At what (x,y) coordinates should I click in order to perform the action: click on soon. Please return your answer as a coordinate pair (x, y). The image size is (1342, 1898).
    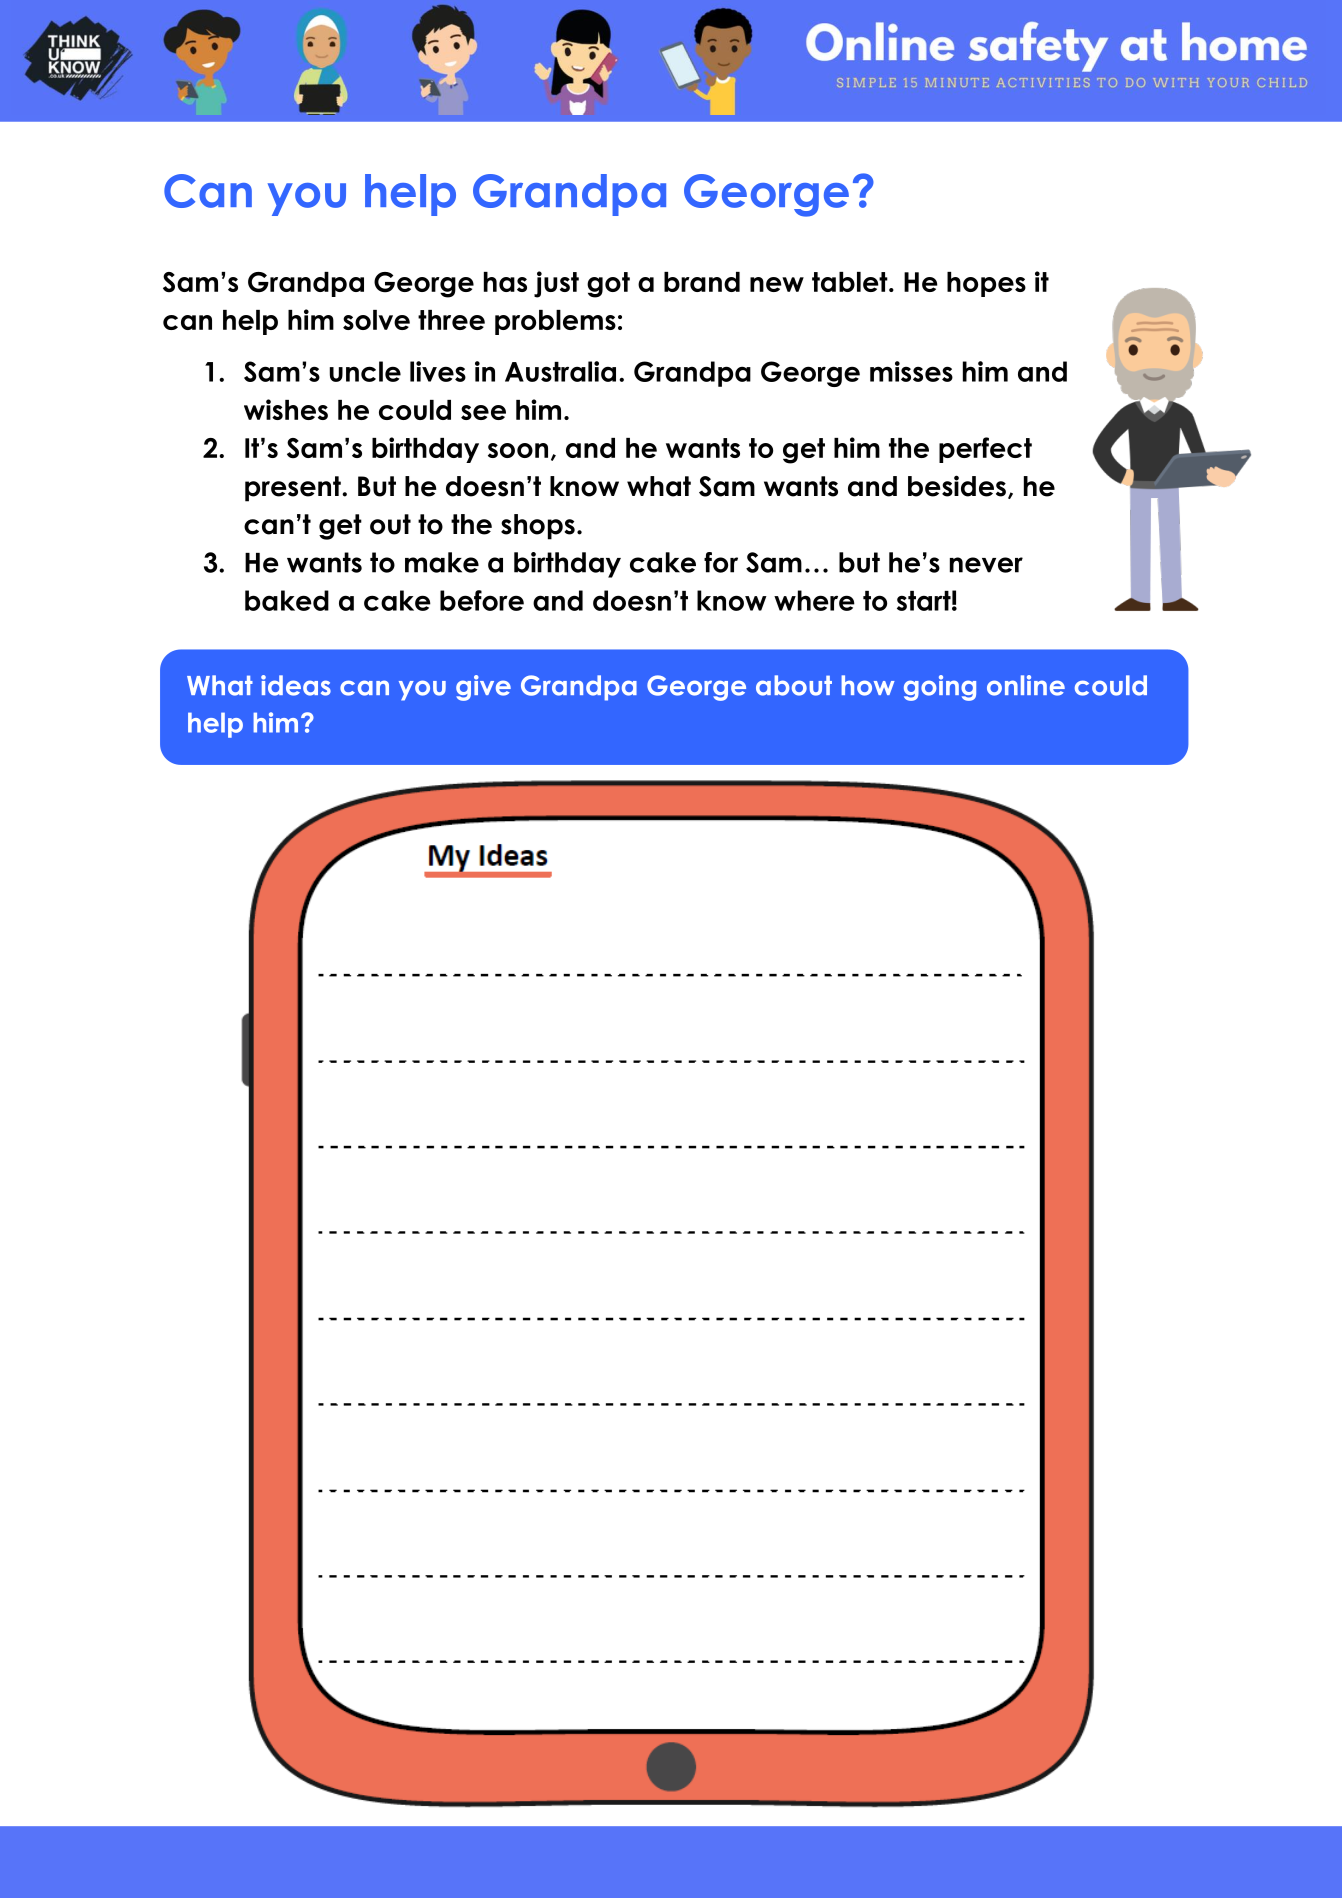
    Looking at the image, I should click on (518, 450).
